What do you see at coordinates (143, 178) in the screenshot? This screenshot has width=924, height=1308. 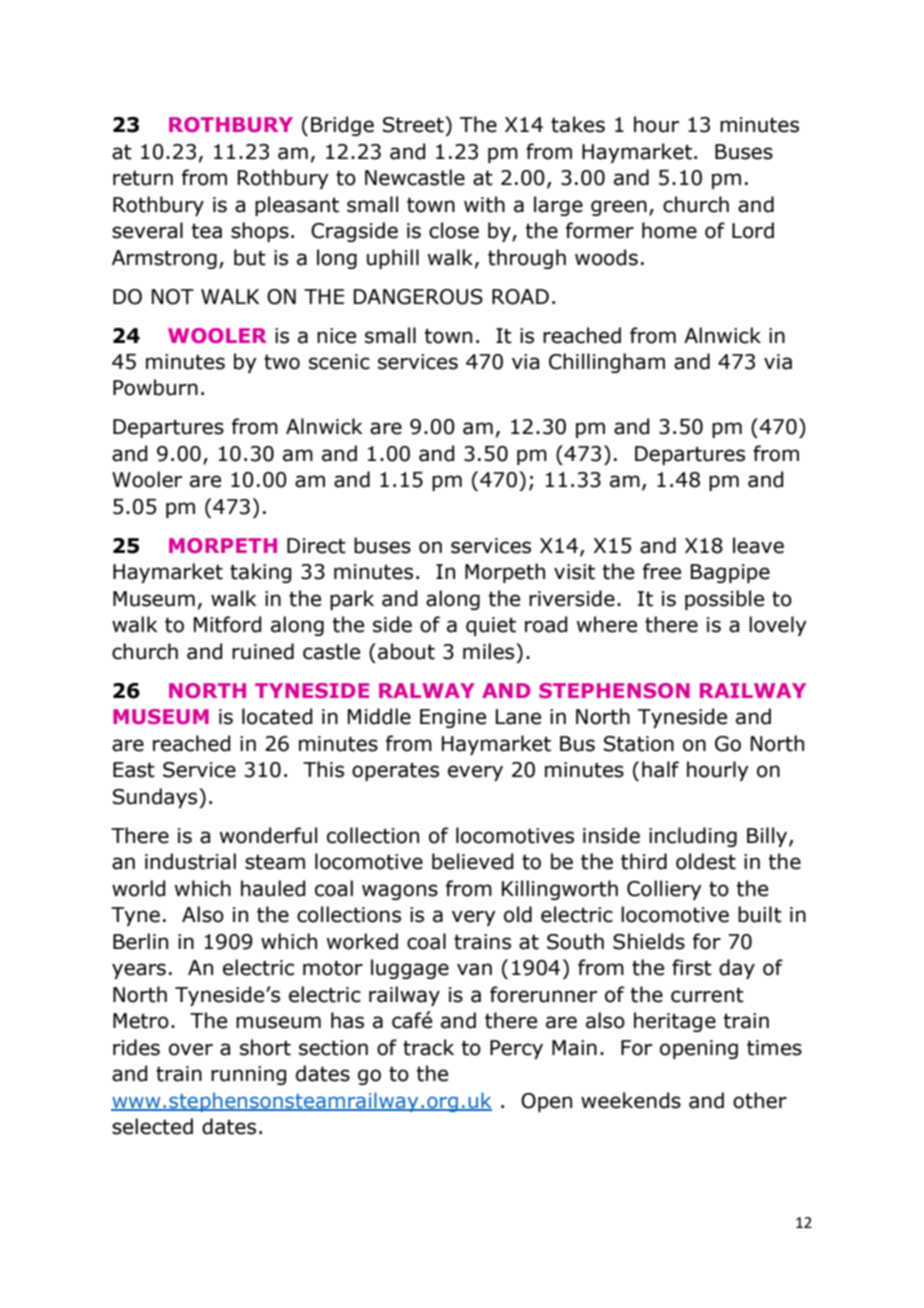 I see `return` at bounding box center [143, 178].
